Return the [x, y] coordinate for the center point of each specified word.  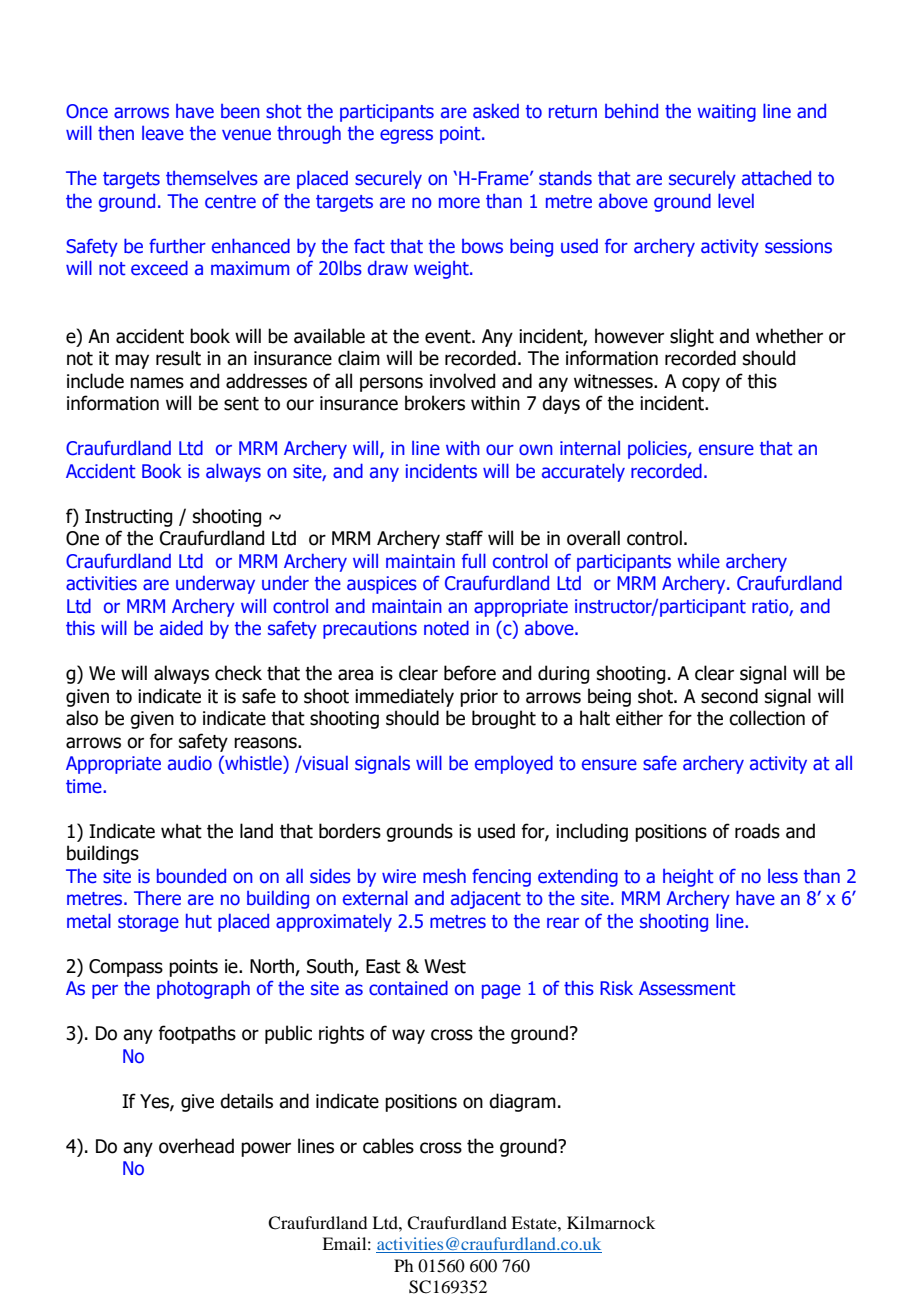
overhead [196, 1146]
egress [406, 136]
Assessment [687, 988]
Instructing [128, 518]
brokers [435, 403]
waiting [726, 113]
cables [388, 1146]
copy [701, 384]
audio [190, 763]
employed [514, 764]
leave [163, 133]
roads [757, 831]
